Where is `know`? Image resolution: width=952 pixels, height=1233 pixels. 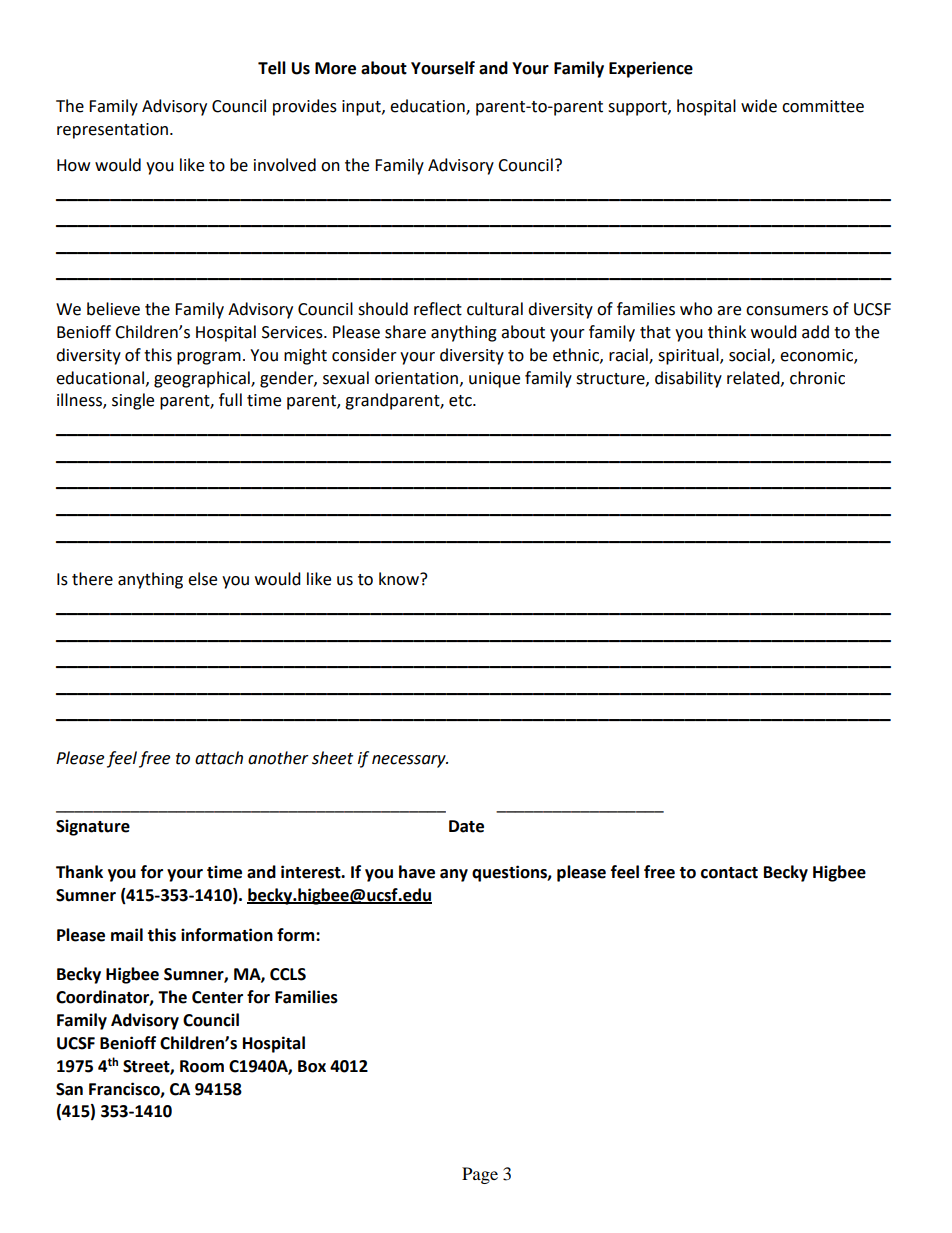 know is located at coordinates (400, 579).
